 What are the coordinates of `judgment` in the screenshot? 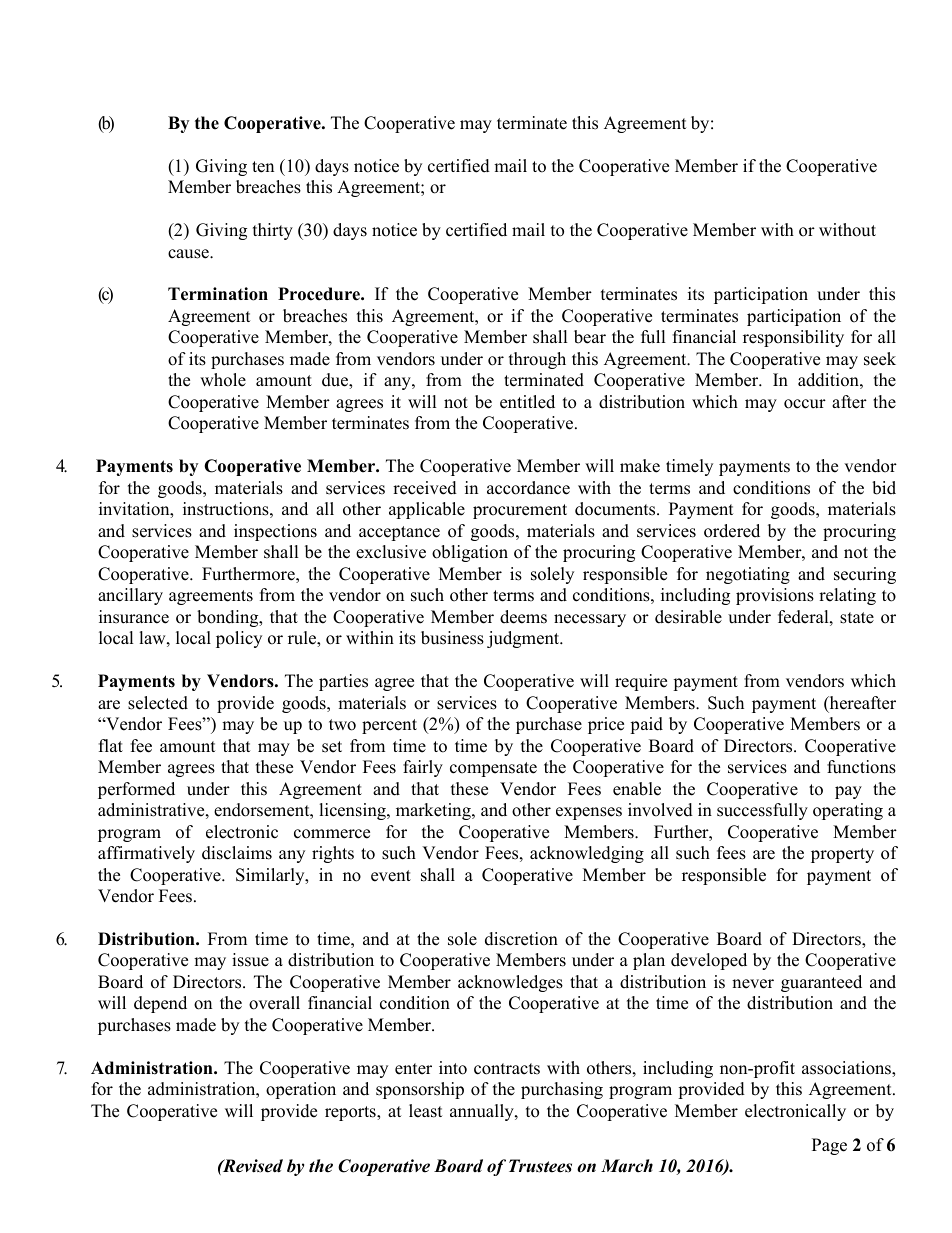 It's located at (524, 639).
